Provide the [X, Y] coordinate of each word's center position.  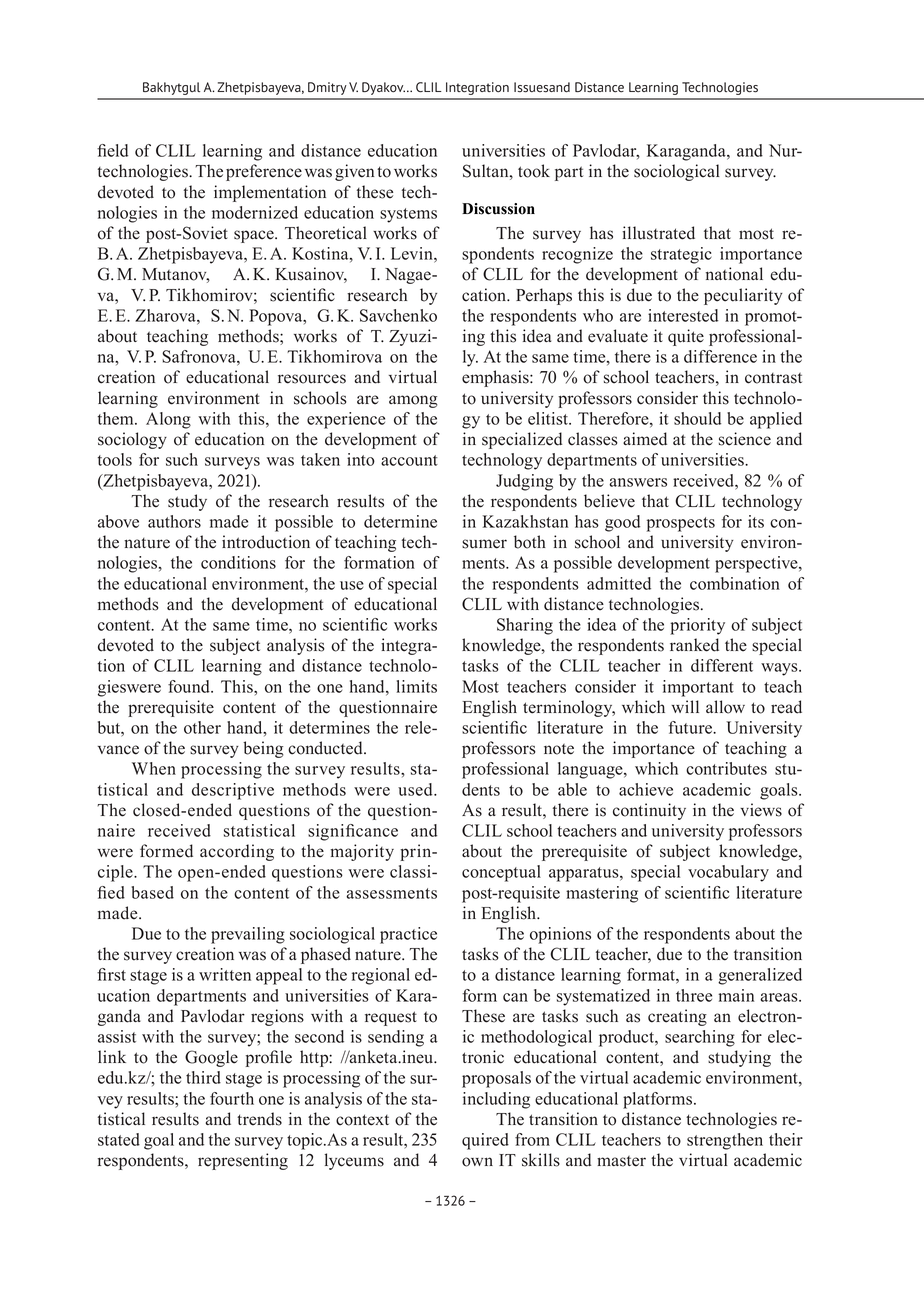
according [237, 852]
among [413, 401]
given [354, 172]
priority [697, 626]
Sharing [525, 626]
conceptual [501, 873]
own [477, 1162]
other [202, 727]
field [112, 150]
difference [720, 356]
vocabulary [728, 873]
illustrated [658, 233]
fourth [232, 1098]
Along [168, 420]
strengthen [725, 1141]
